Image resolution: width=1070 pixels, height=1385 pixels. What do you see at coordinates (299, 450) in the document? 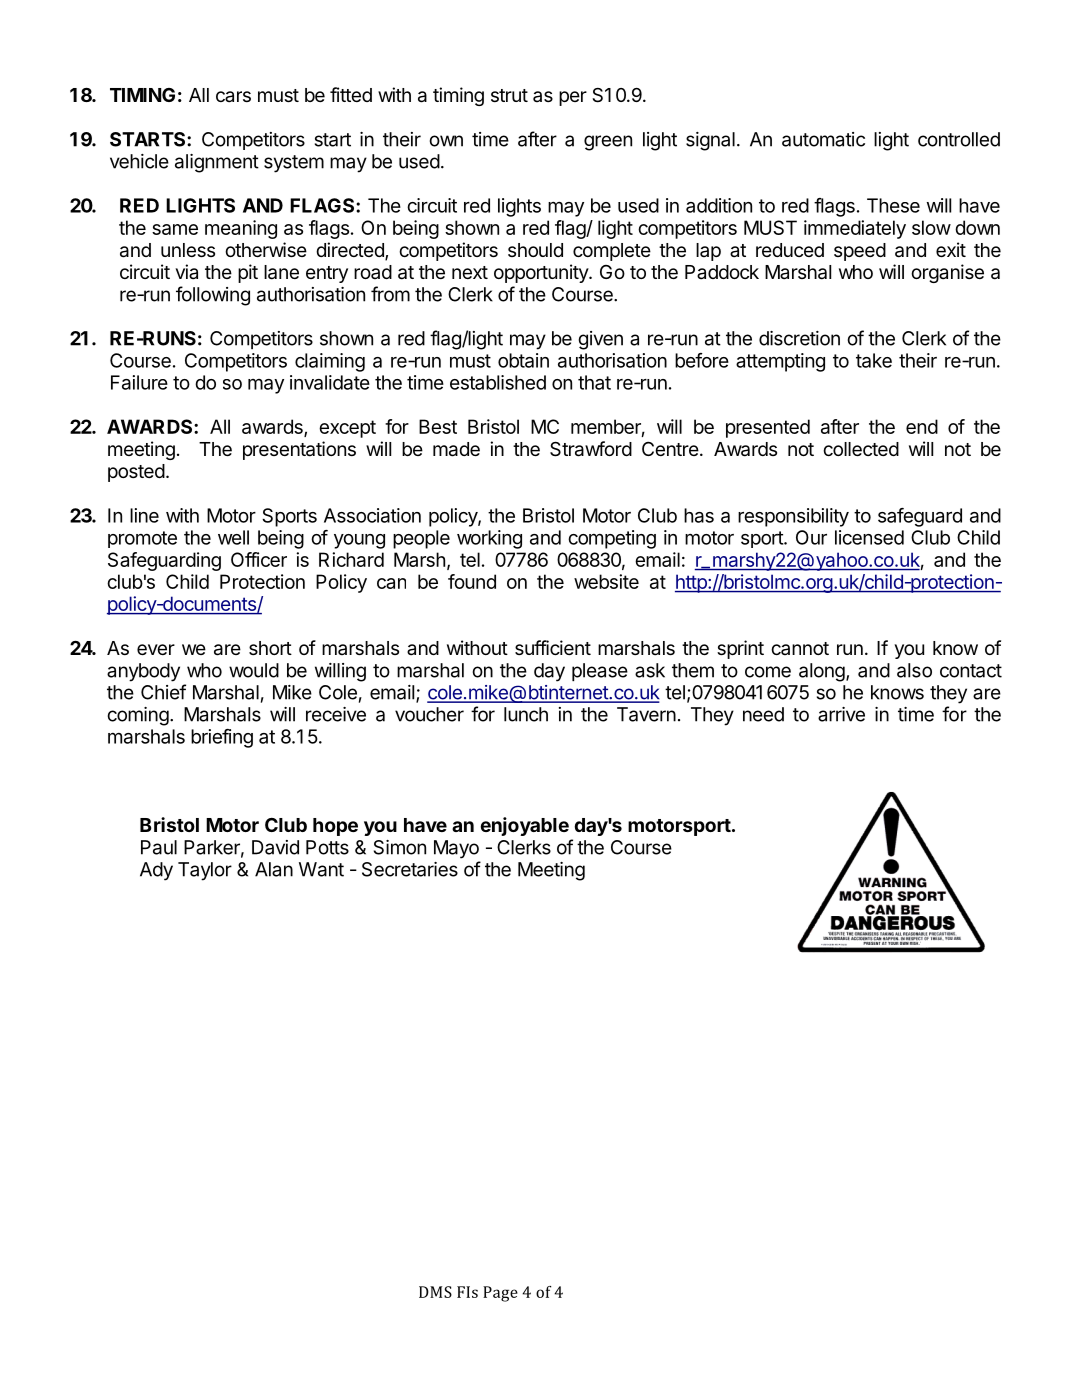
I see `presentations` at bounding box center [299, 450].
